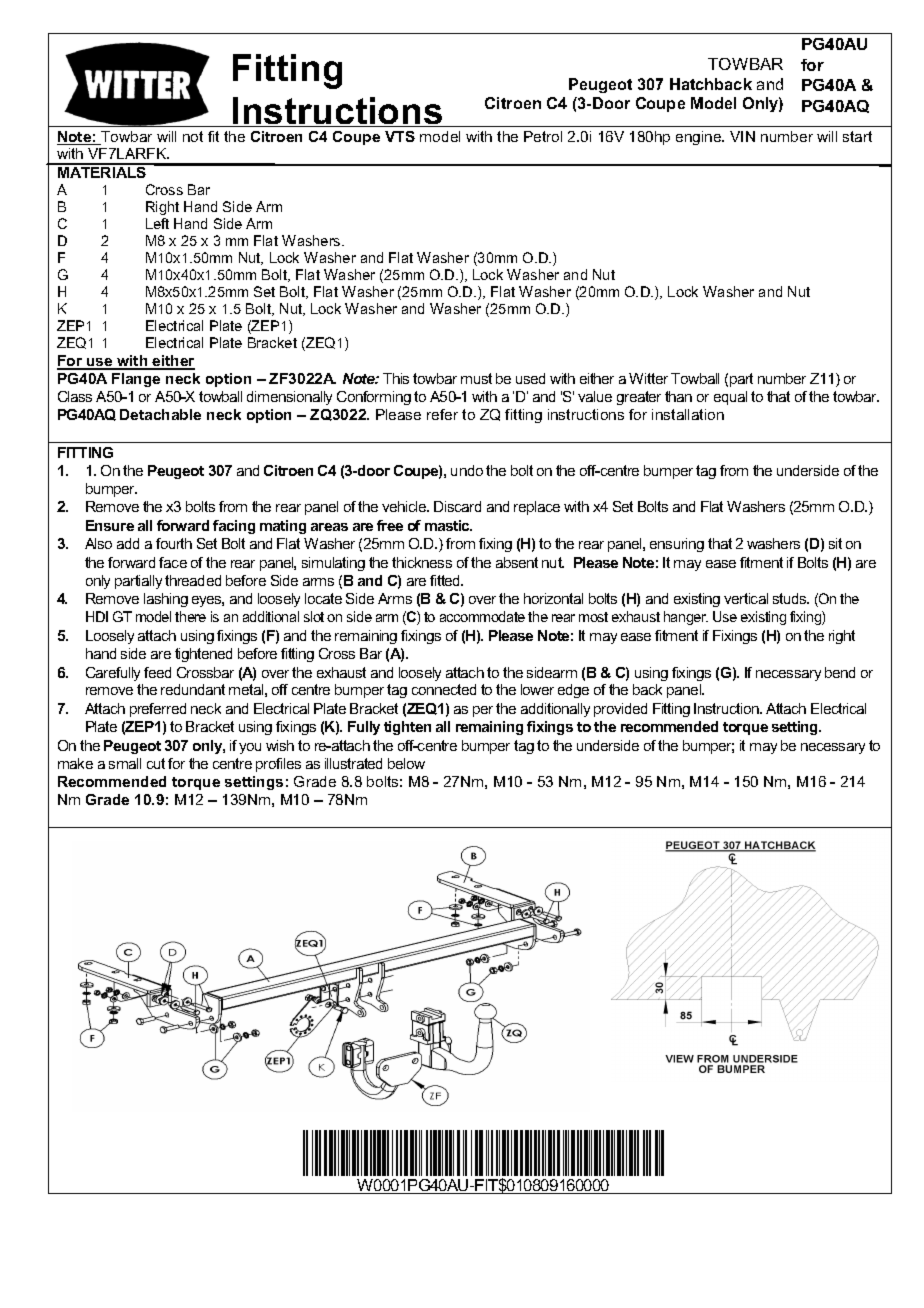 Image resolution: width=924 pixels, height=1308 pixels. What do you see at coordinates (742, 136) in the screenshot?
I see `VIN` at bounding box center [742, 136].
